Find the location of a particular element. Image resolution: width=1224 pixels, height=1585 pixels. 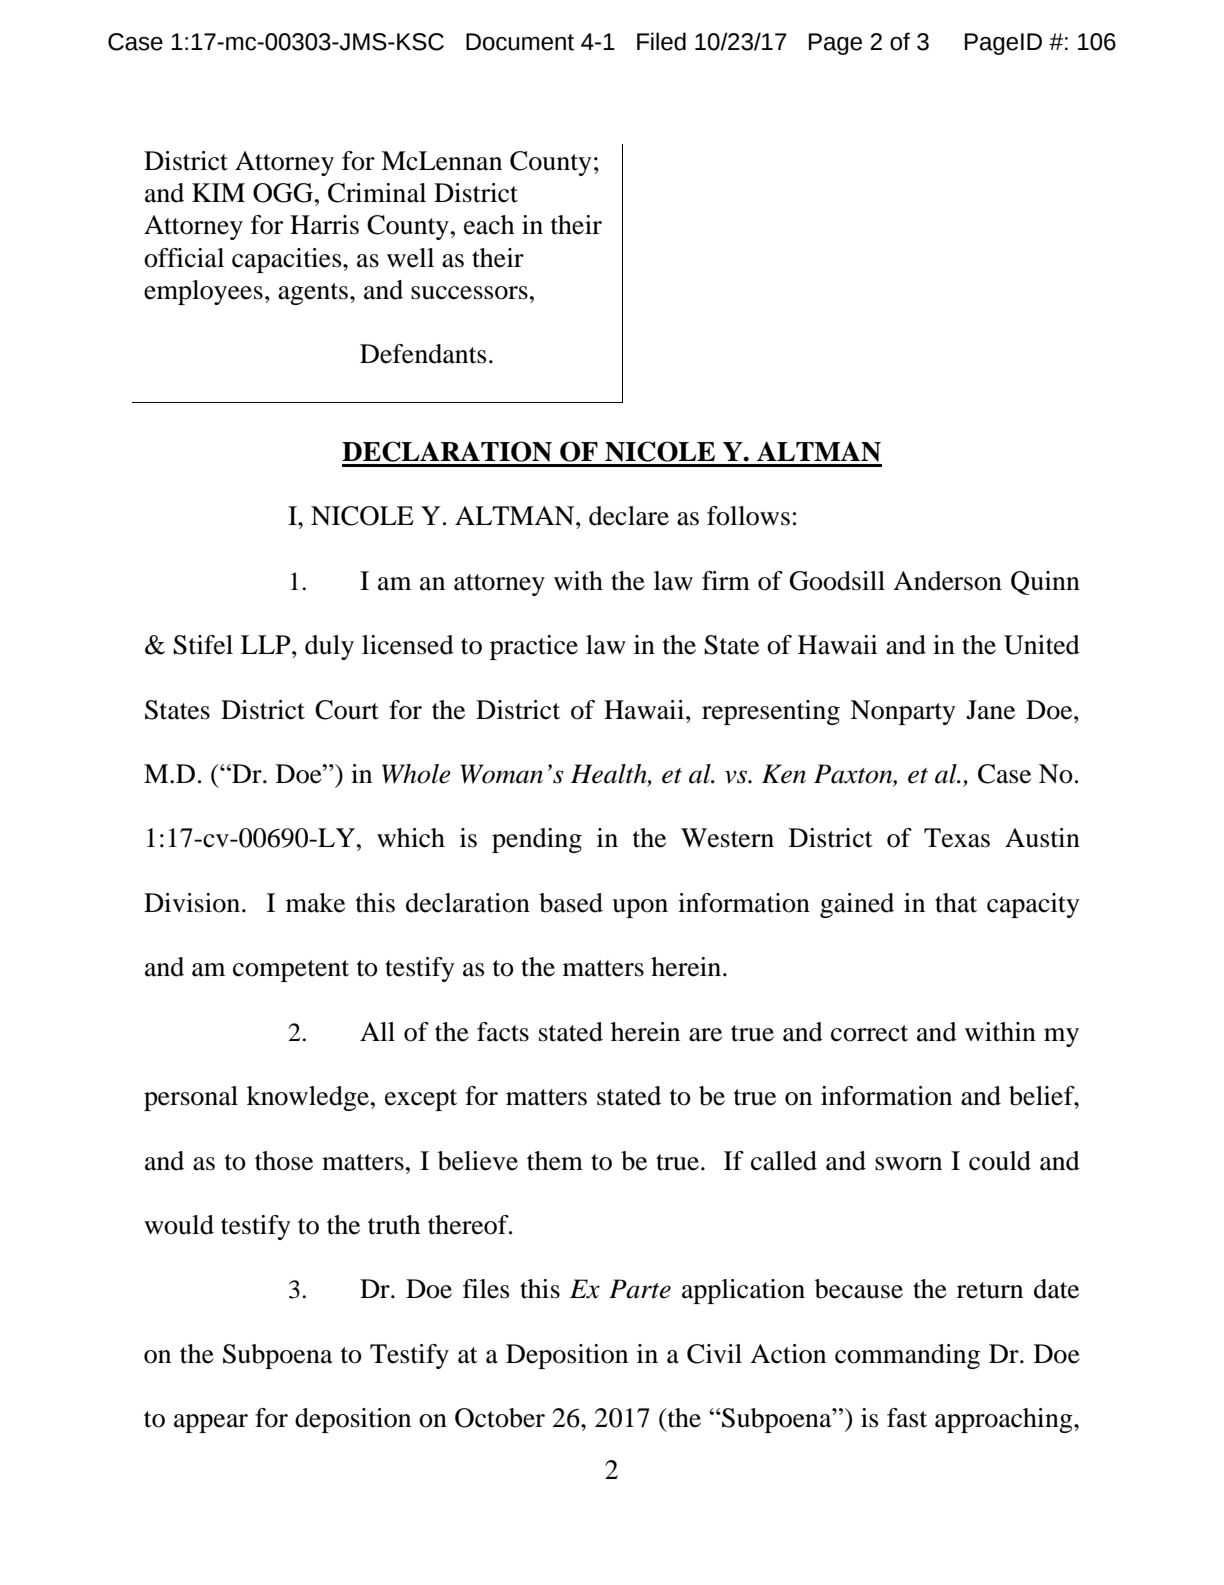

appear is located at coordinates (211, 1423).
